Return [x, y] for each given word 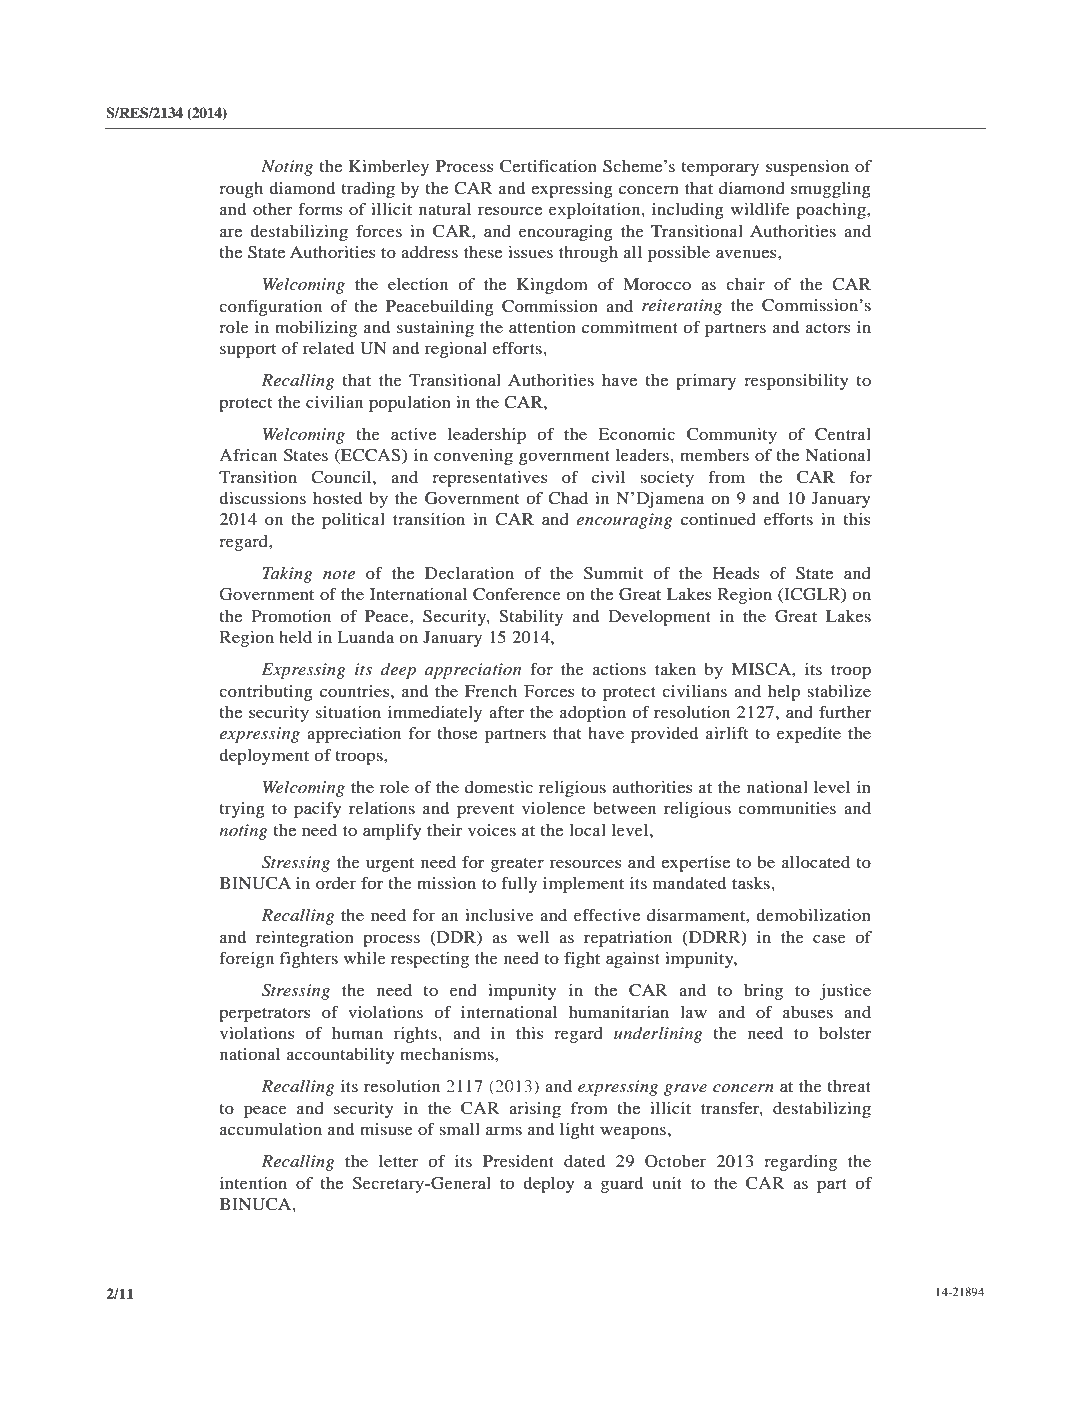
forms [320, 209]
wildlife [760, 209]
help [784, 693]
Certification [548, 166]
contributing [266, 693]
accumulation [271, 1129]
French [491, 691]
